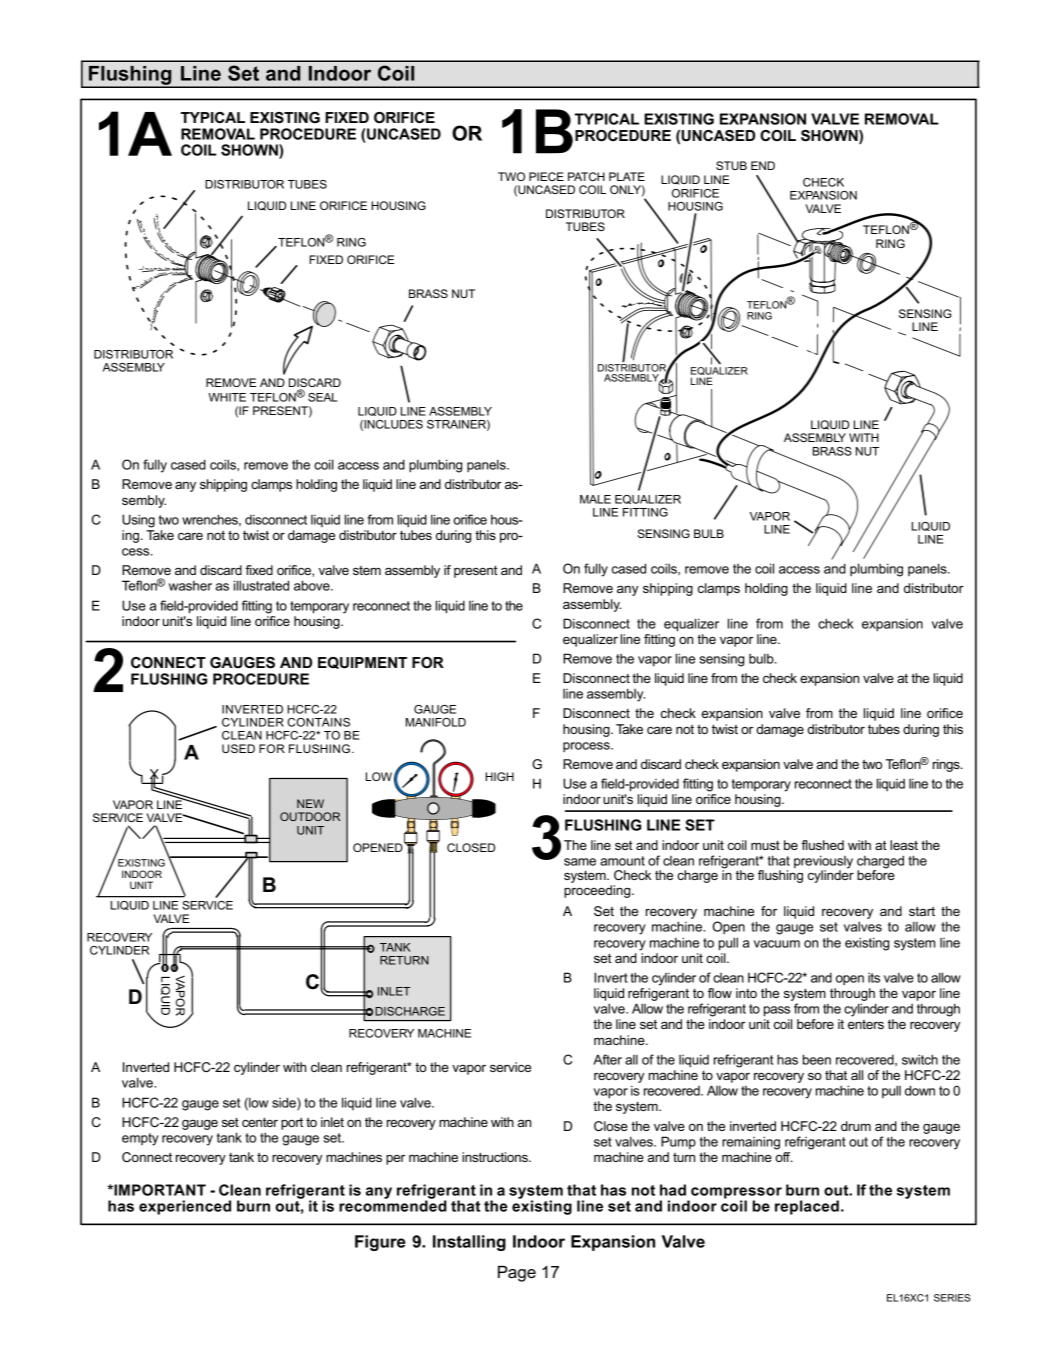 The width and height of the screenshot is (1039, 1345). I want to click on STUB, so click(731, 165).
